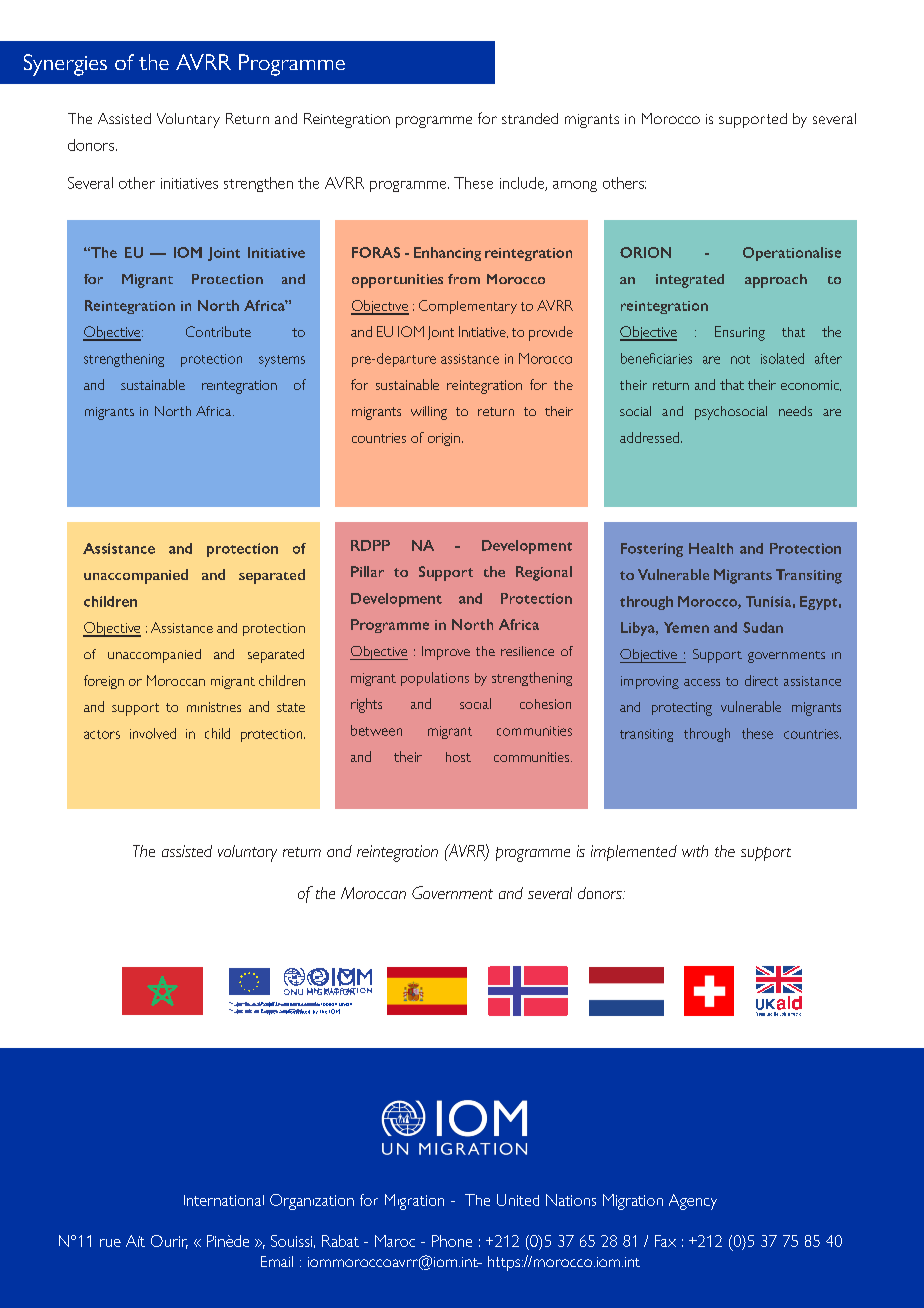 This screenshot has height=1308, width=924. What do you see at coordinates (429, 413) in the screenshot?
I see `willing` at bounding box center [429, 413].
